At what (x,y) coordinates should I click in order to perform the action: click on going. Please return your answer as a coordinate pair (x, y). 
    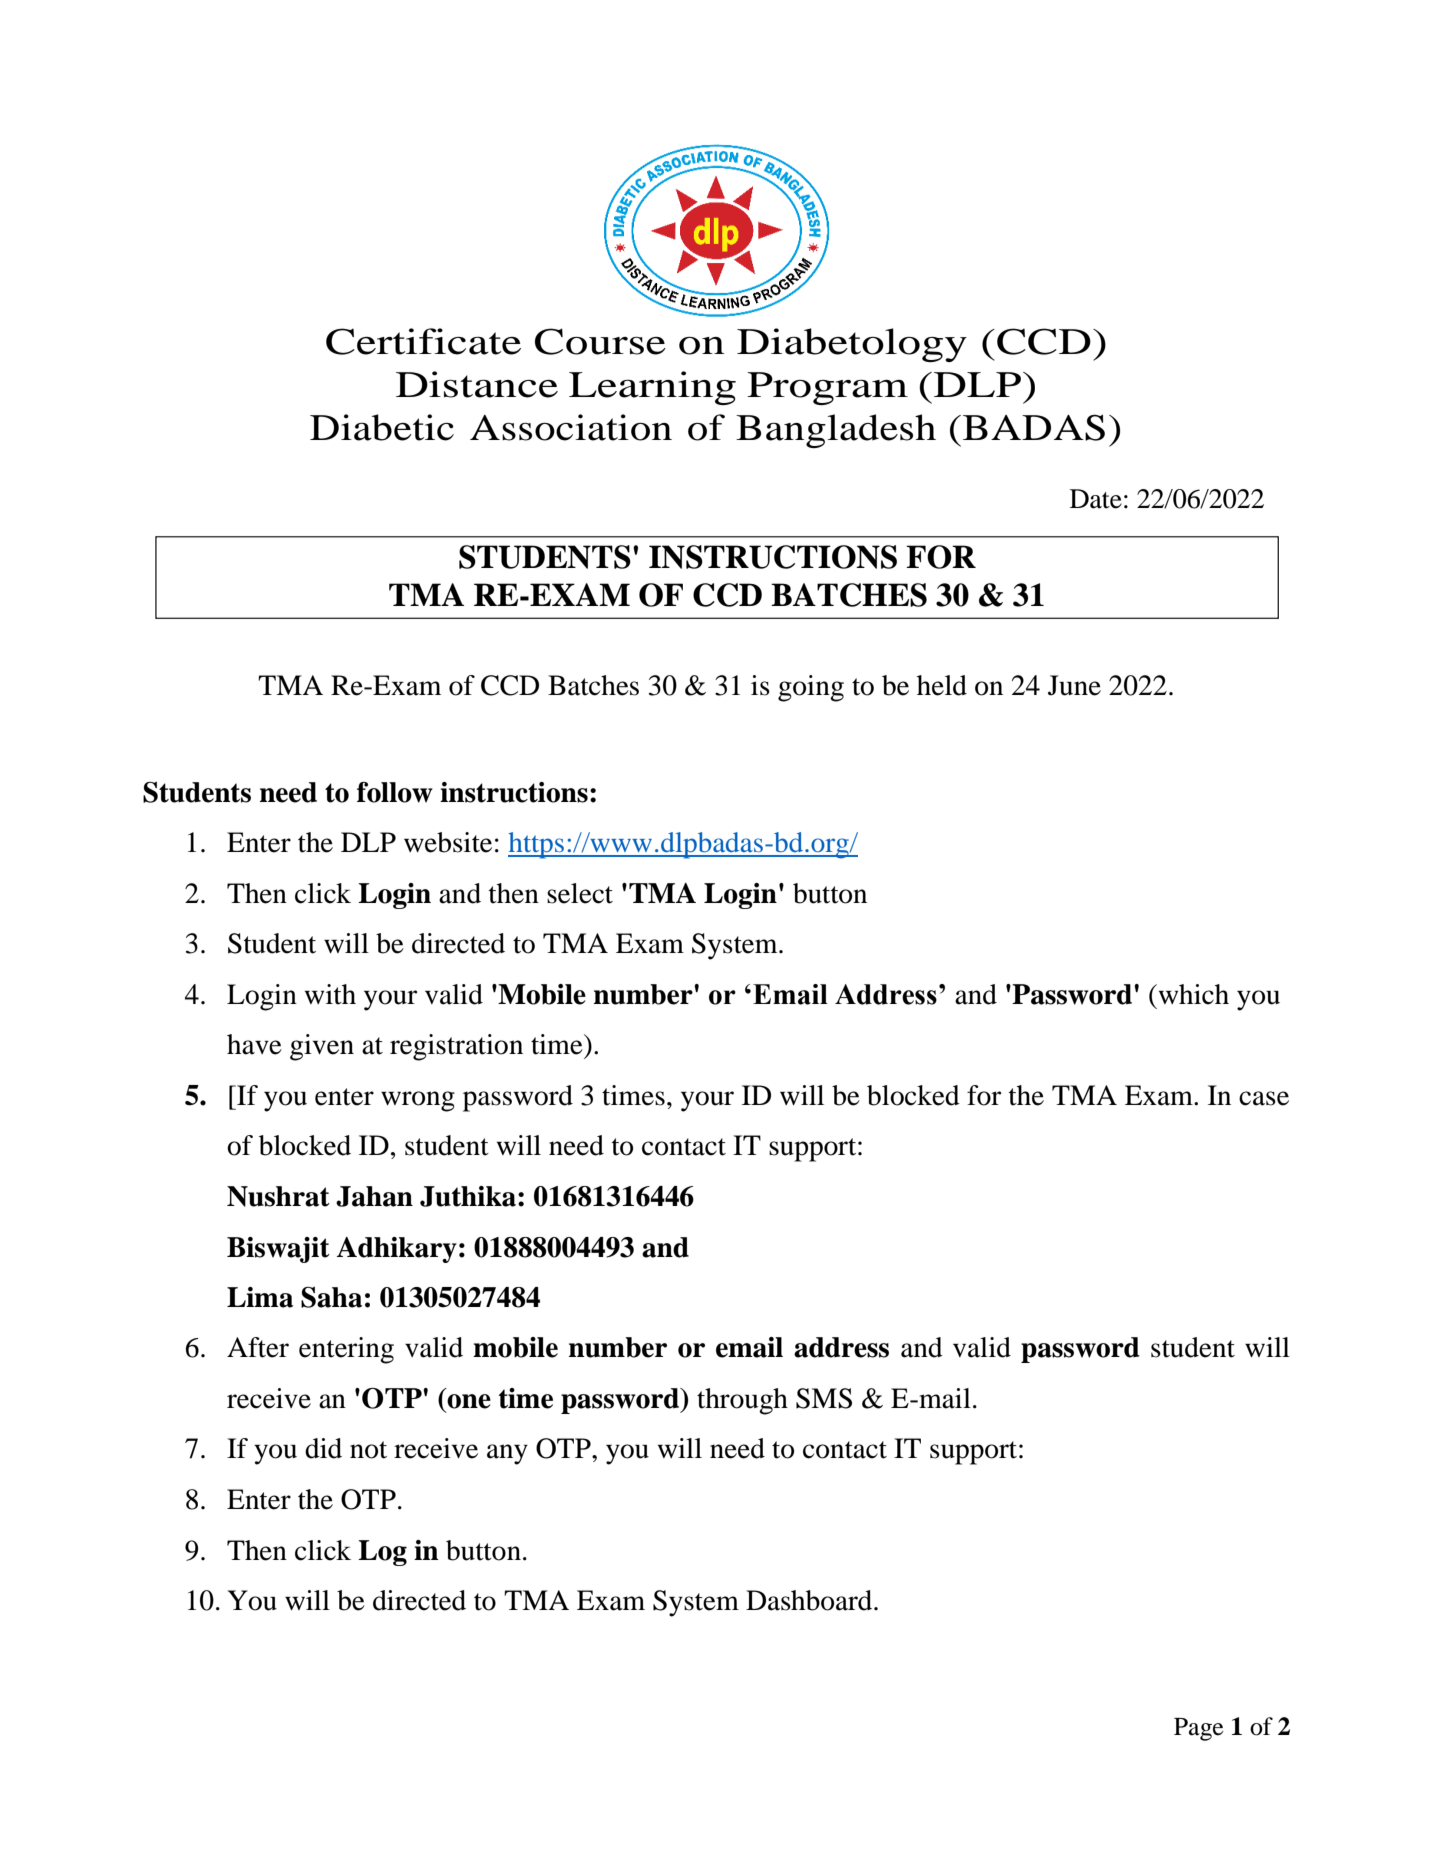
    Looking at the image, I should click on (811, 688).
